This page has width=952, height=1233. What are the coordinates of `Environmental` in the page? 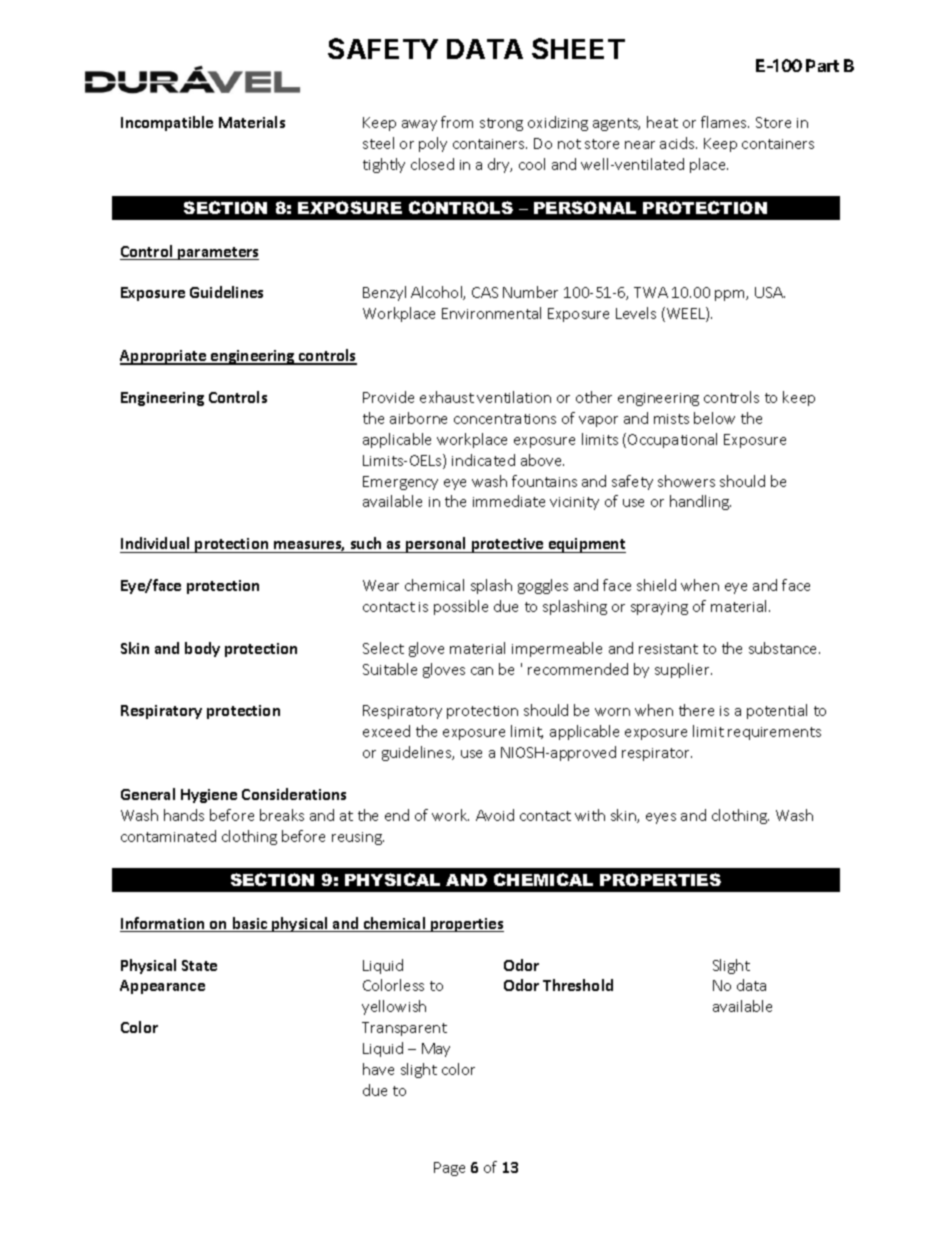 It's located at (491, 313).
